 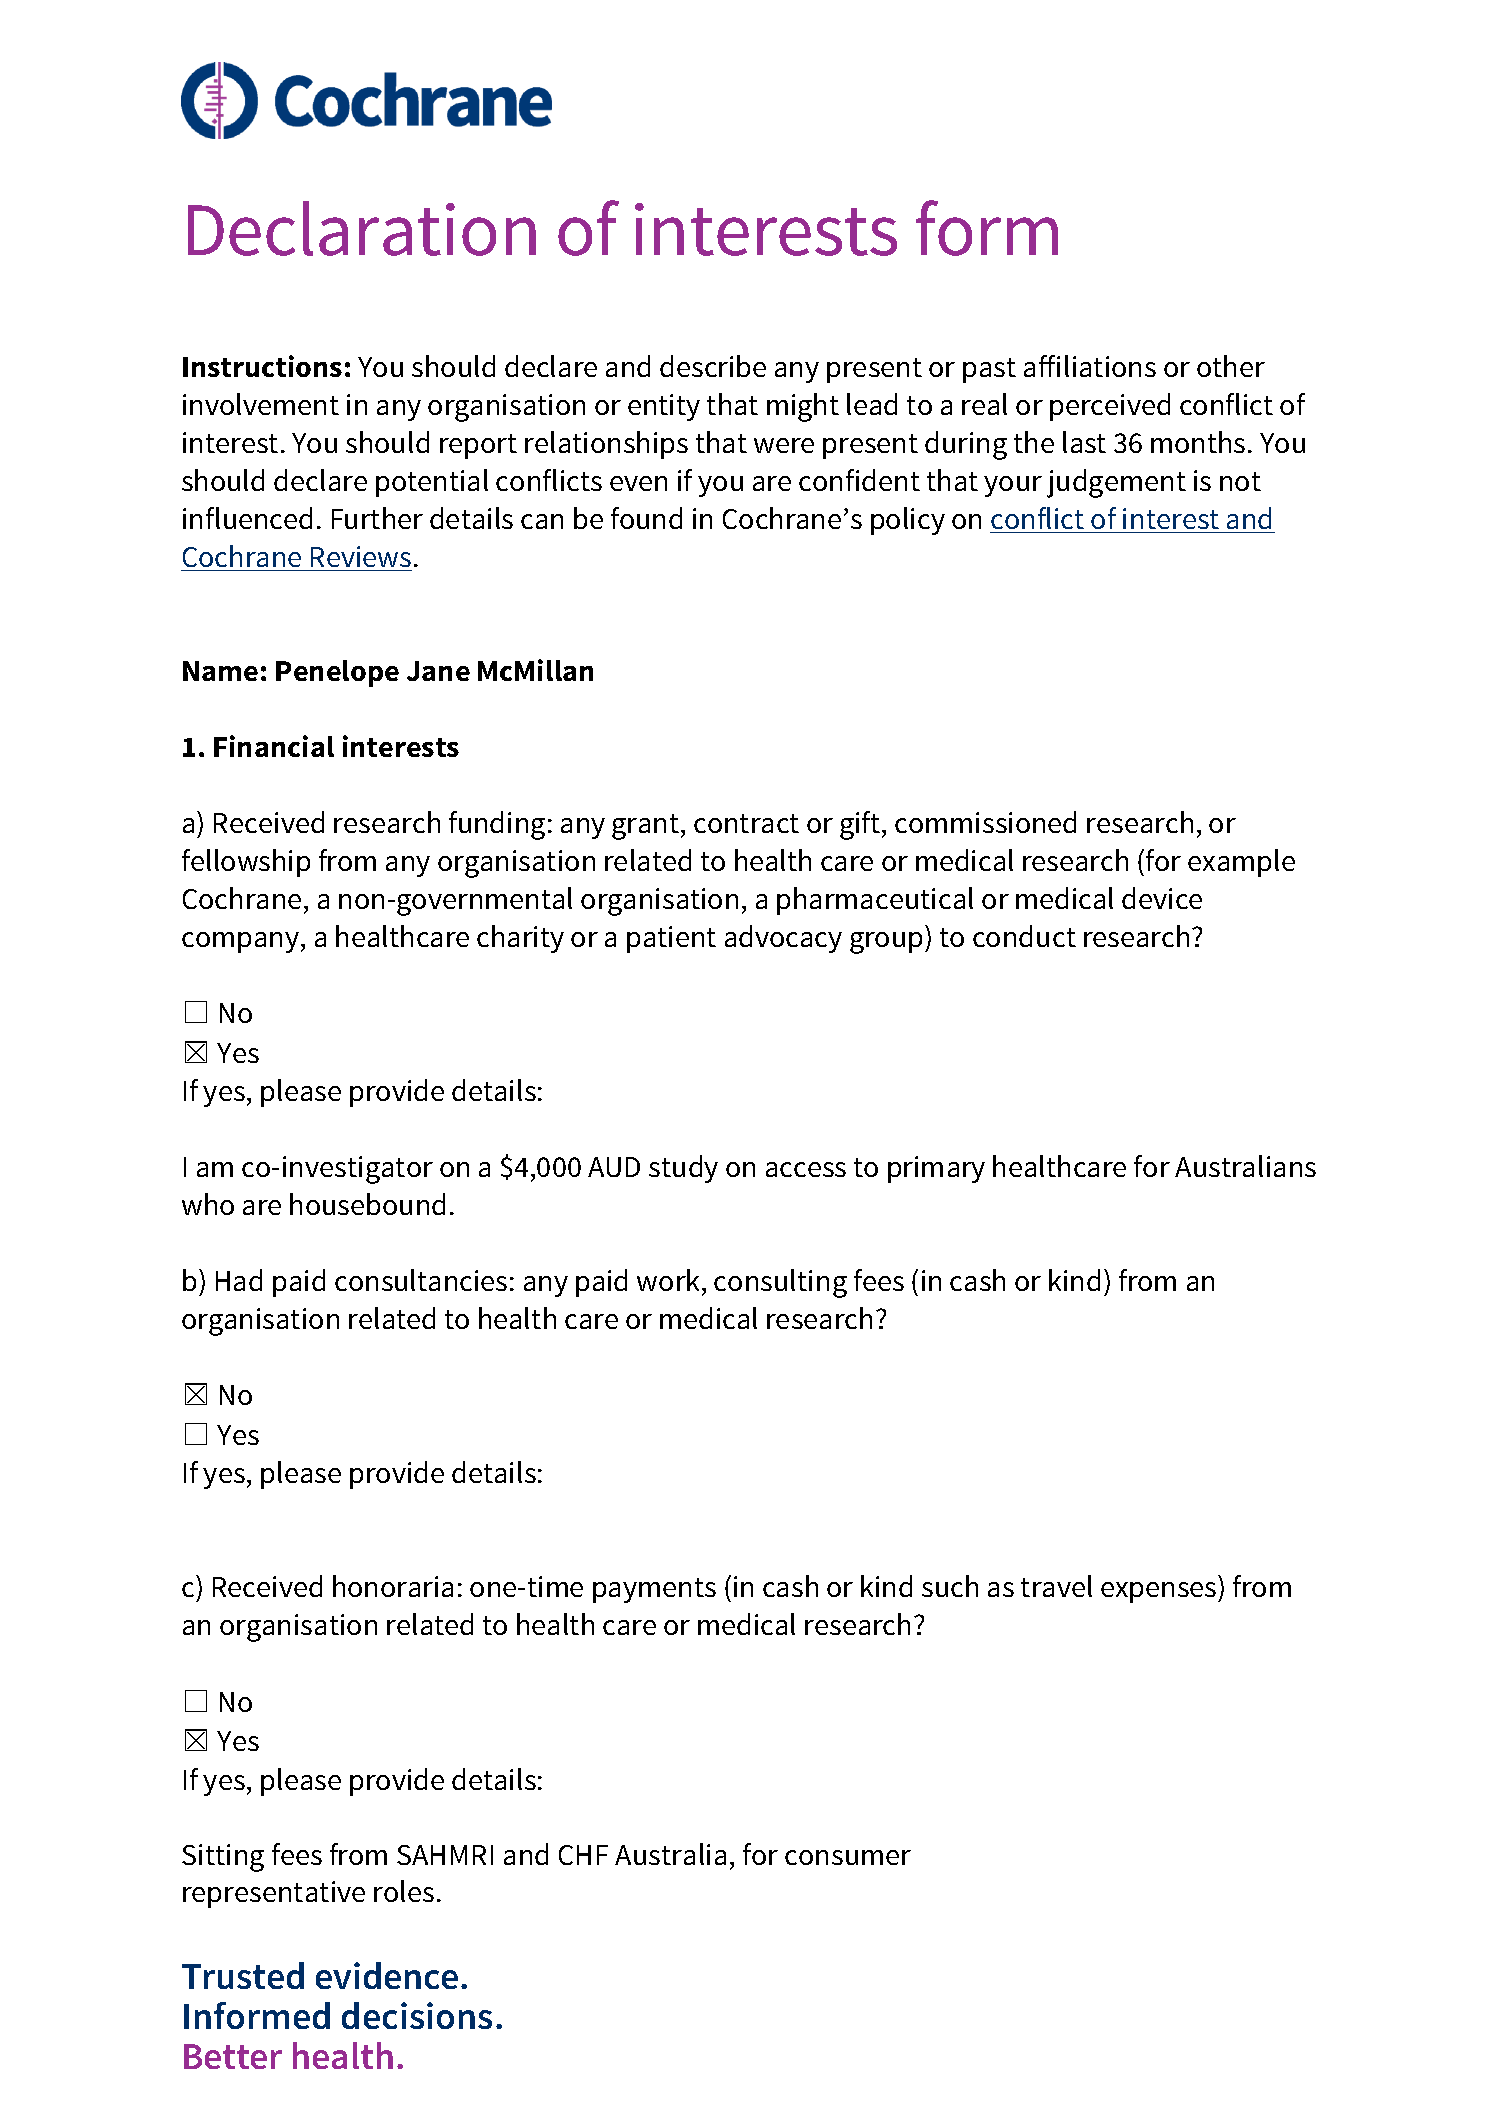 What do you see at coordinates (848, 1857) in the screenshot?
I see `consumer` at bounding box center [848, 1857].
